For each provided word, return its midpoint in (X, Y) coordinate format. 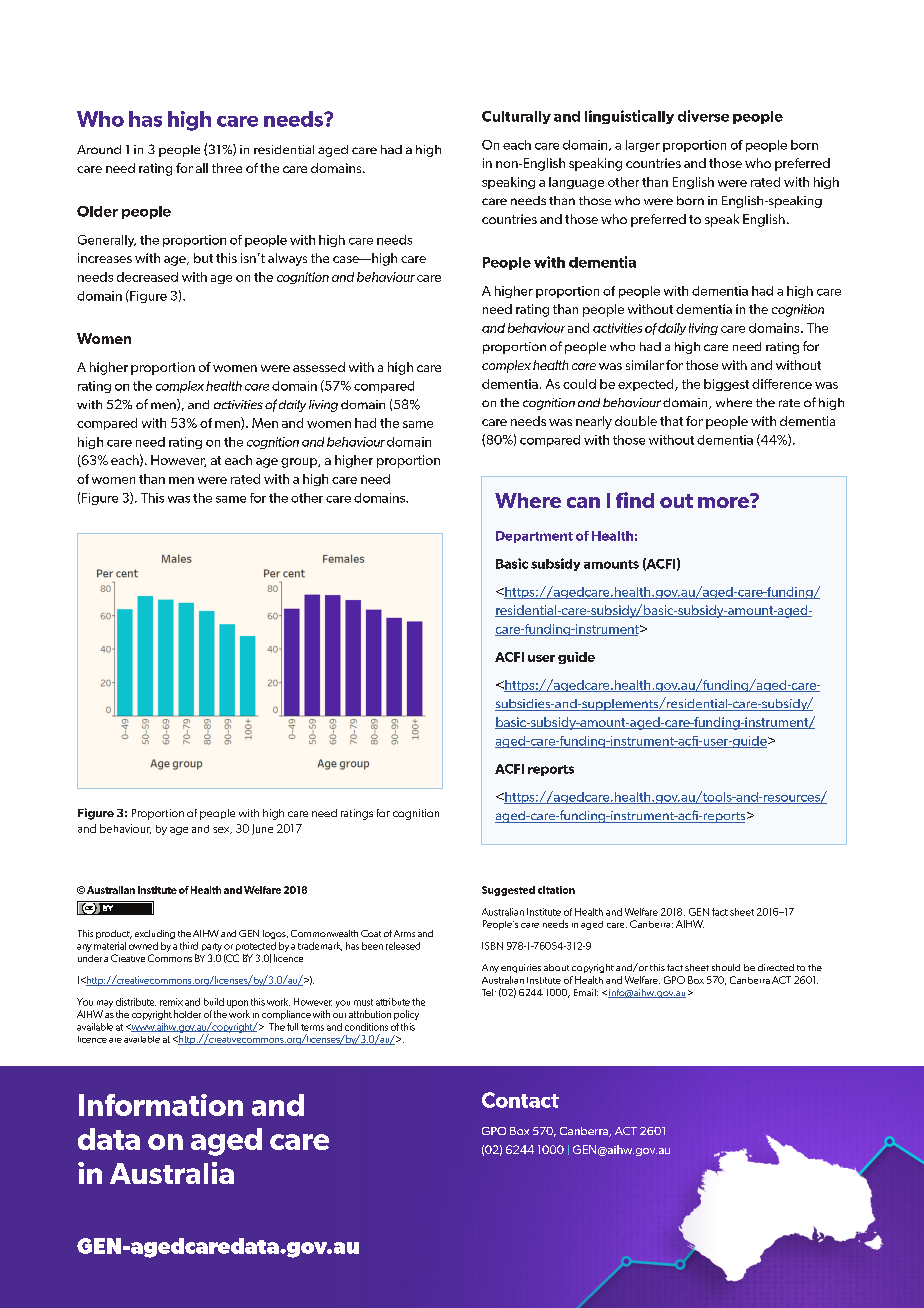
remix (171, 1002)
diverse (703, 116)
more (724, 501)
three (227, 168)
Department (534, 537)
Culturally (516, 117)
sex (222, 830)
